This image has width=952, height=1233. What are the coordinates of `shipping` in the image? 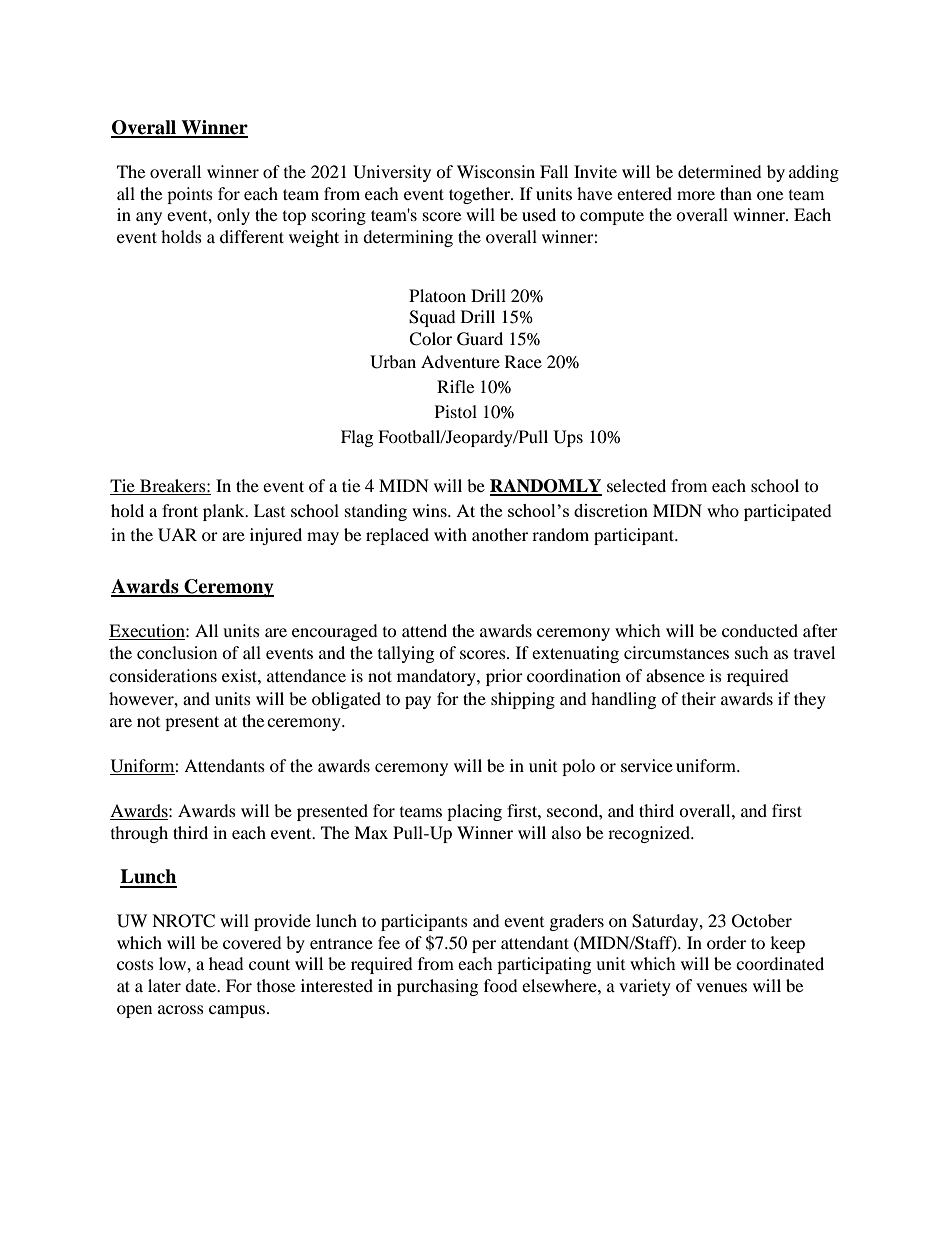 It's located at (523, 700).
